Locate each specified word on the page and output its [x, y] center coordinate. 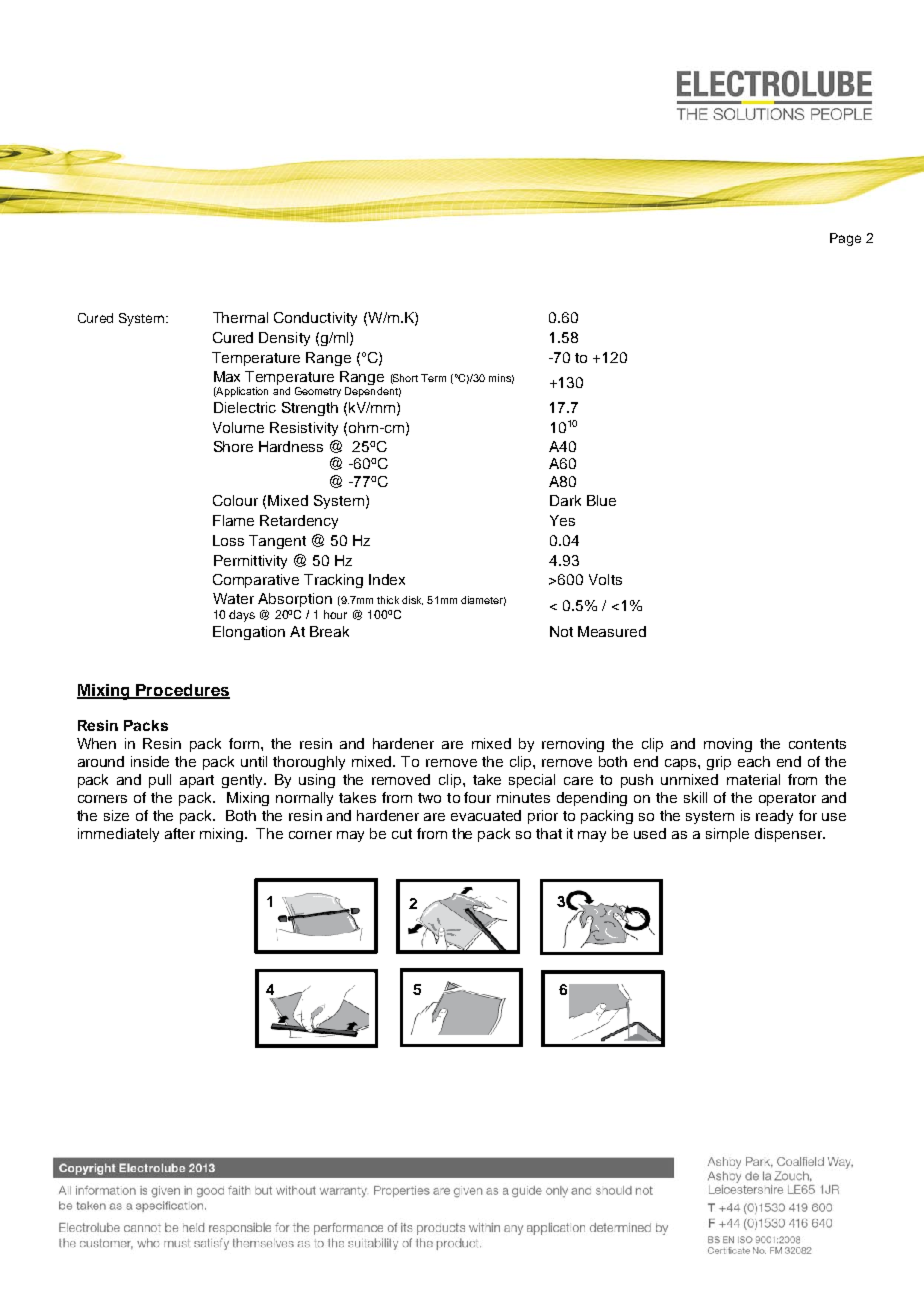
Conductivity [315, 319]
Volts [605, 579]
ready [774, 817]
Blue [601, 500]
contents [817, 744]
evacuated [486, 815]
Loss [228, 540]
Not [561, 631]
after [180, 833]
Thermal [240, 317]
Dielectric [245, 407]
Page [845, 239]
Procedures [182, 691]
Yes [562, 520]
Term [433, 378]
